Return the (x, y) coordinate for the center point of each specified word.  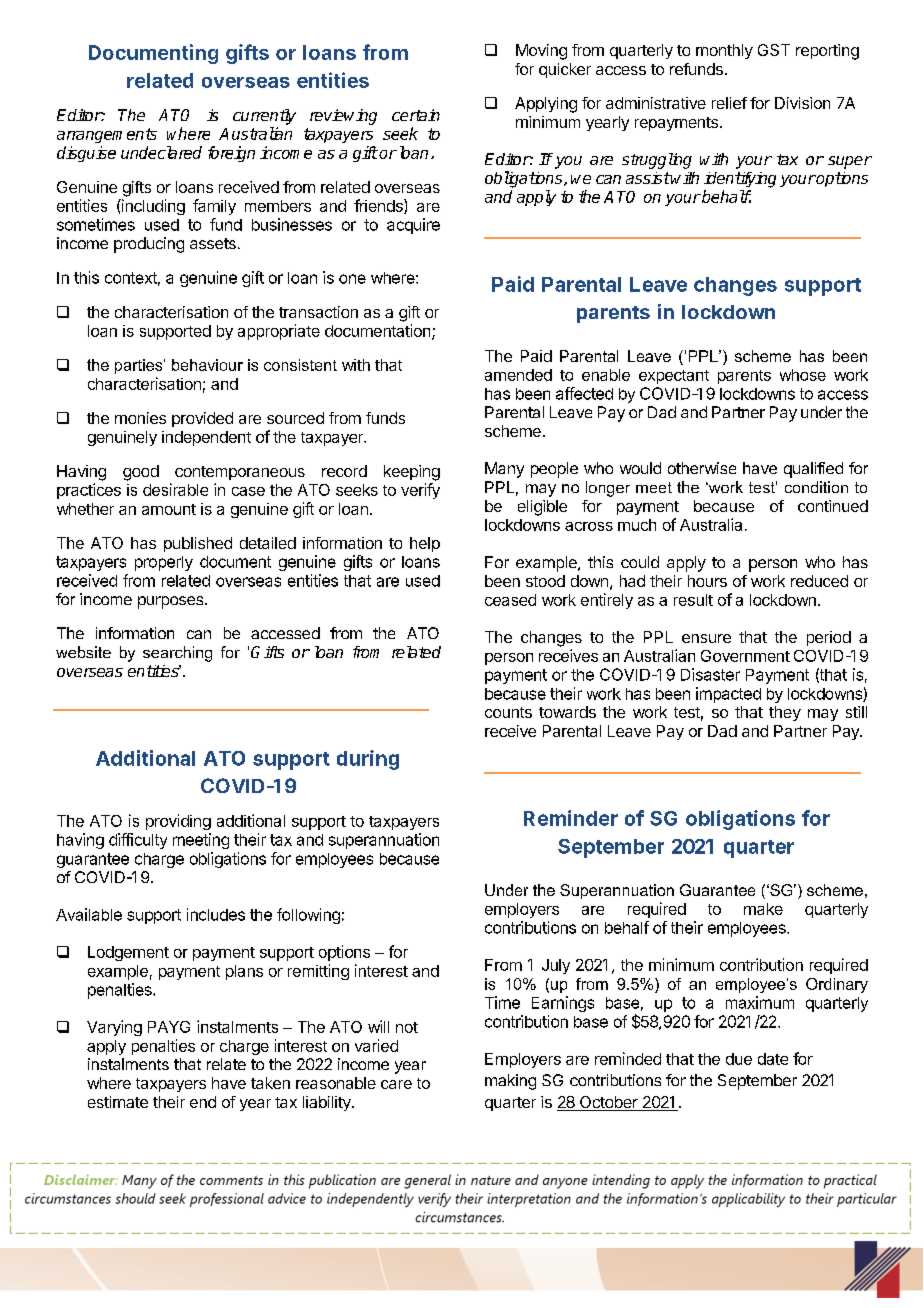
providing (178, 822)
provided (202, 419)
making (510, 1082)
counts (508, 712)
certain (416, 115)
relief (729, 103)
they (785, 713)
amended (518, 375)
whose (803, 375)
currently (264, 117)
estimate (118, 1102)
